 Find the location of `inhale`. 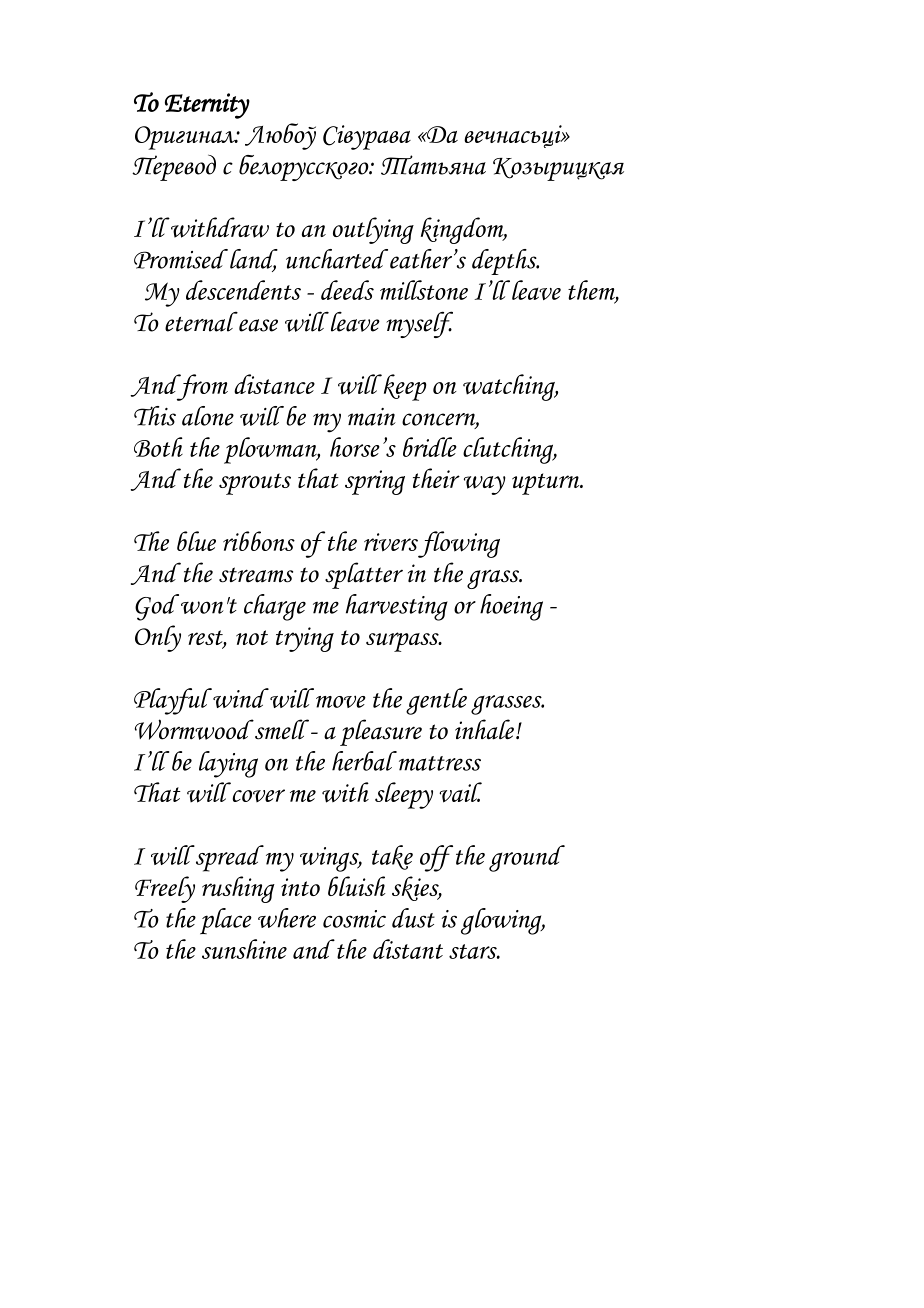

inhale is located at coordinates (484, 729).
